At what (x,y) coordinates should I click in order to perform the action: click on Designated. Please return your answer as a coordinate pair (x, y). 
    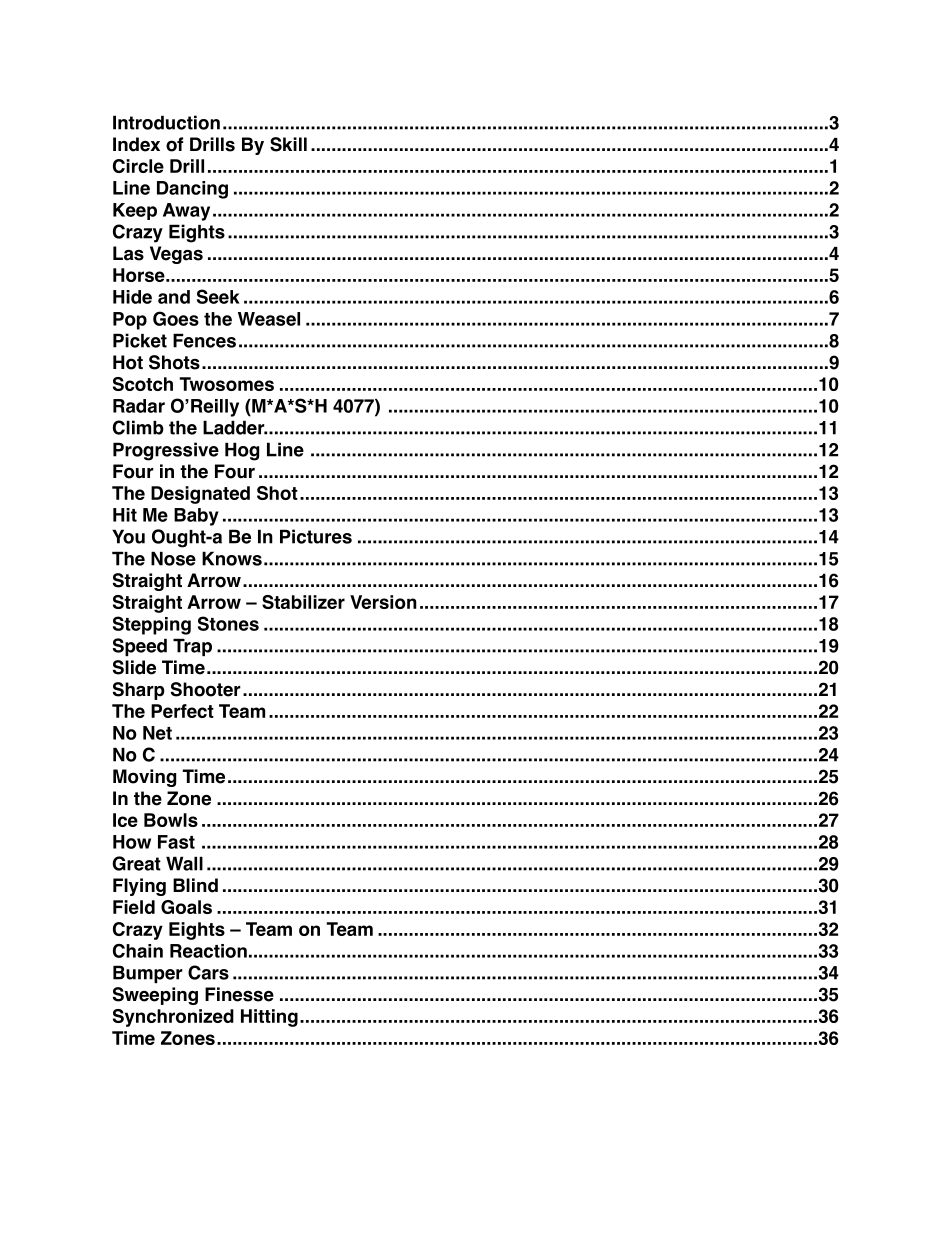
    Looking at the image, I should click on (200, 495).
